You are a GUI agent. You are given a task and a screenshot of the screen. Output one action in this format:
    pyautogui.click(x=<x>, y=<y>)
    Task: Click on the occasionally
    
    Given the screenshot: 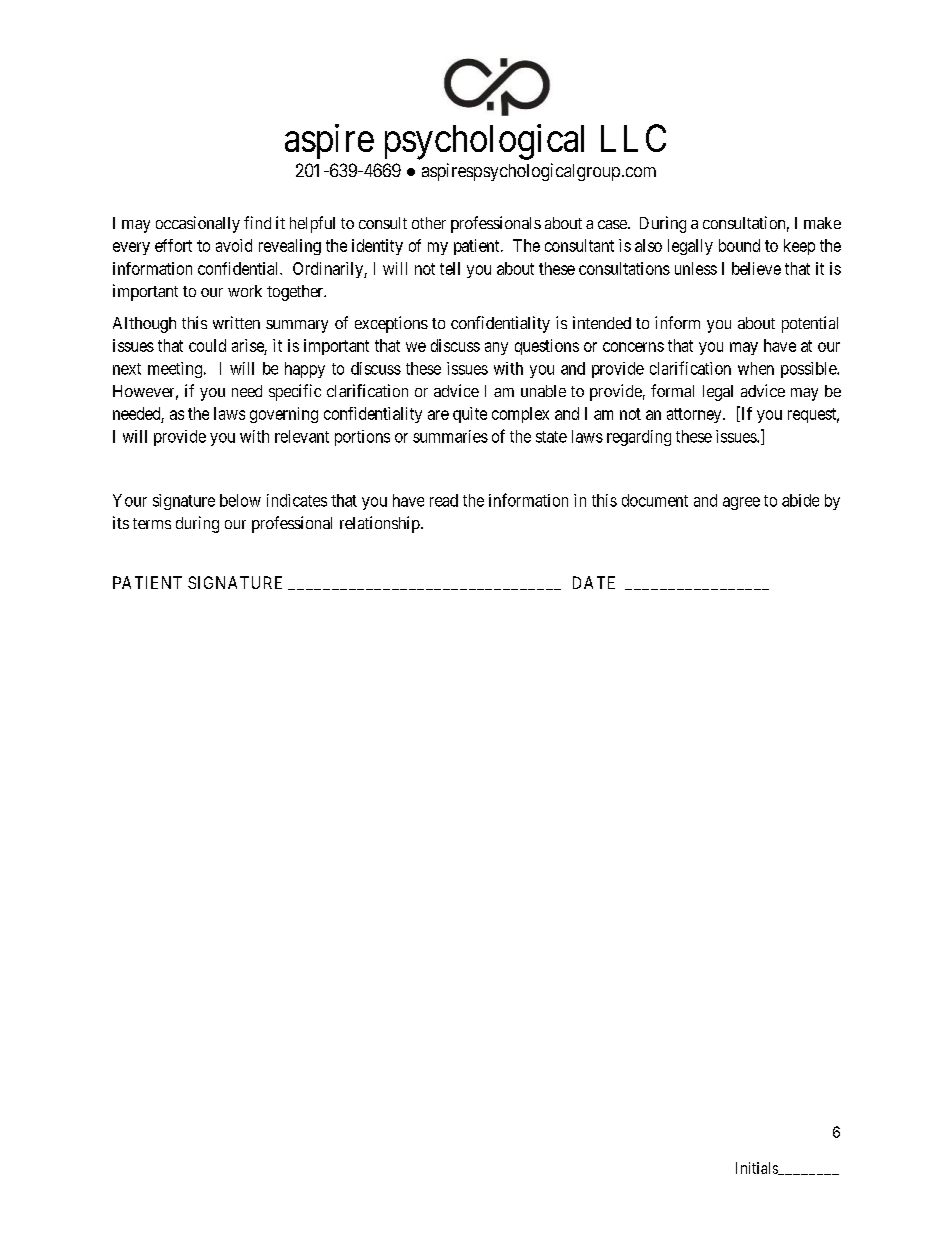 What is the action you would take?
    pyautogui.click(x=198, y=224)
